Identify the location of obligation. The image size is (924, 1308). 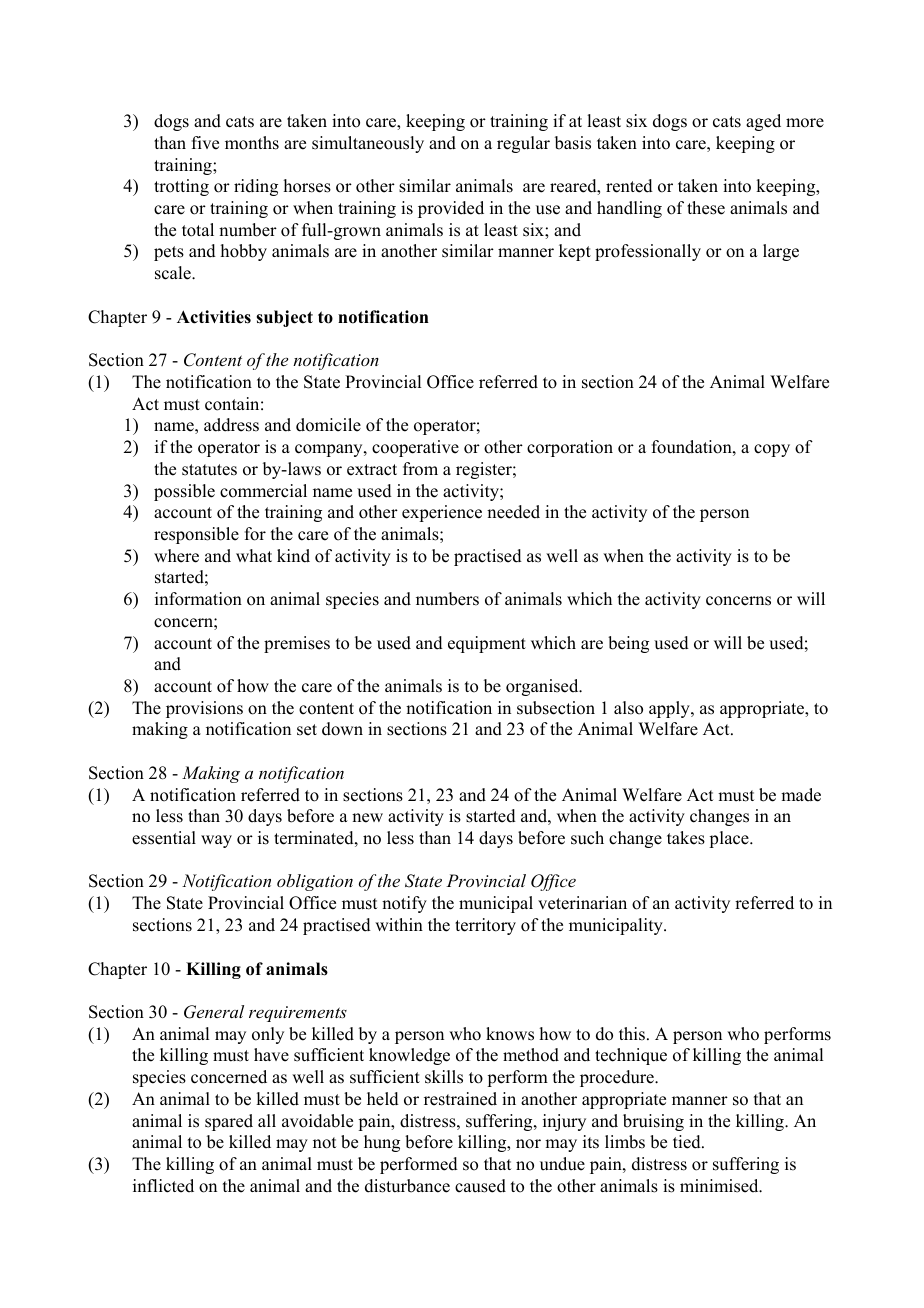
(315, 882).
